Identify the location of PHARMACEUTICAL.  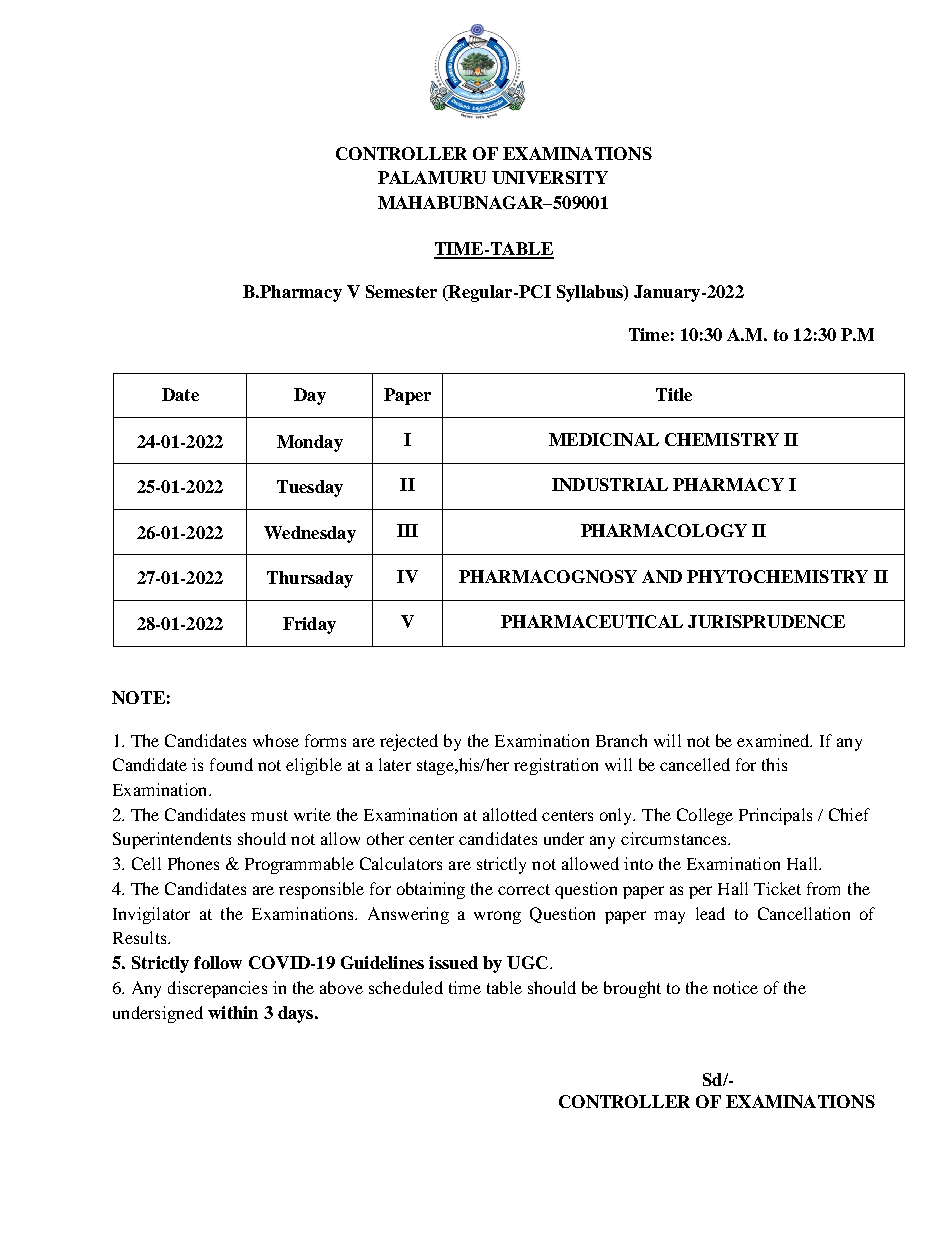
(592, 621).
